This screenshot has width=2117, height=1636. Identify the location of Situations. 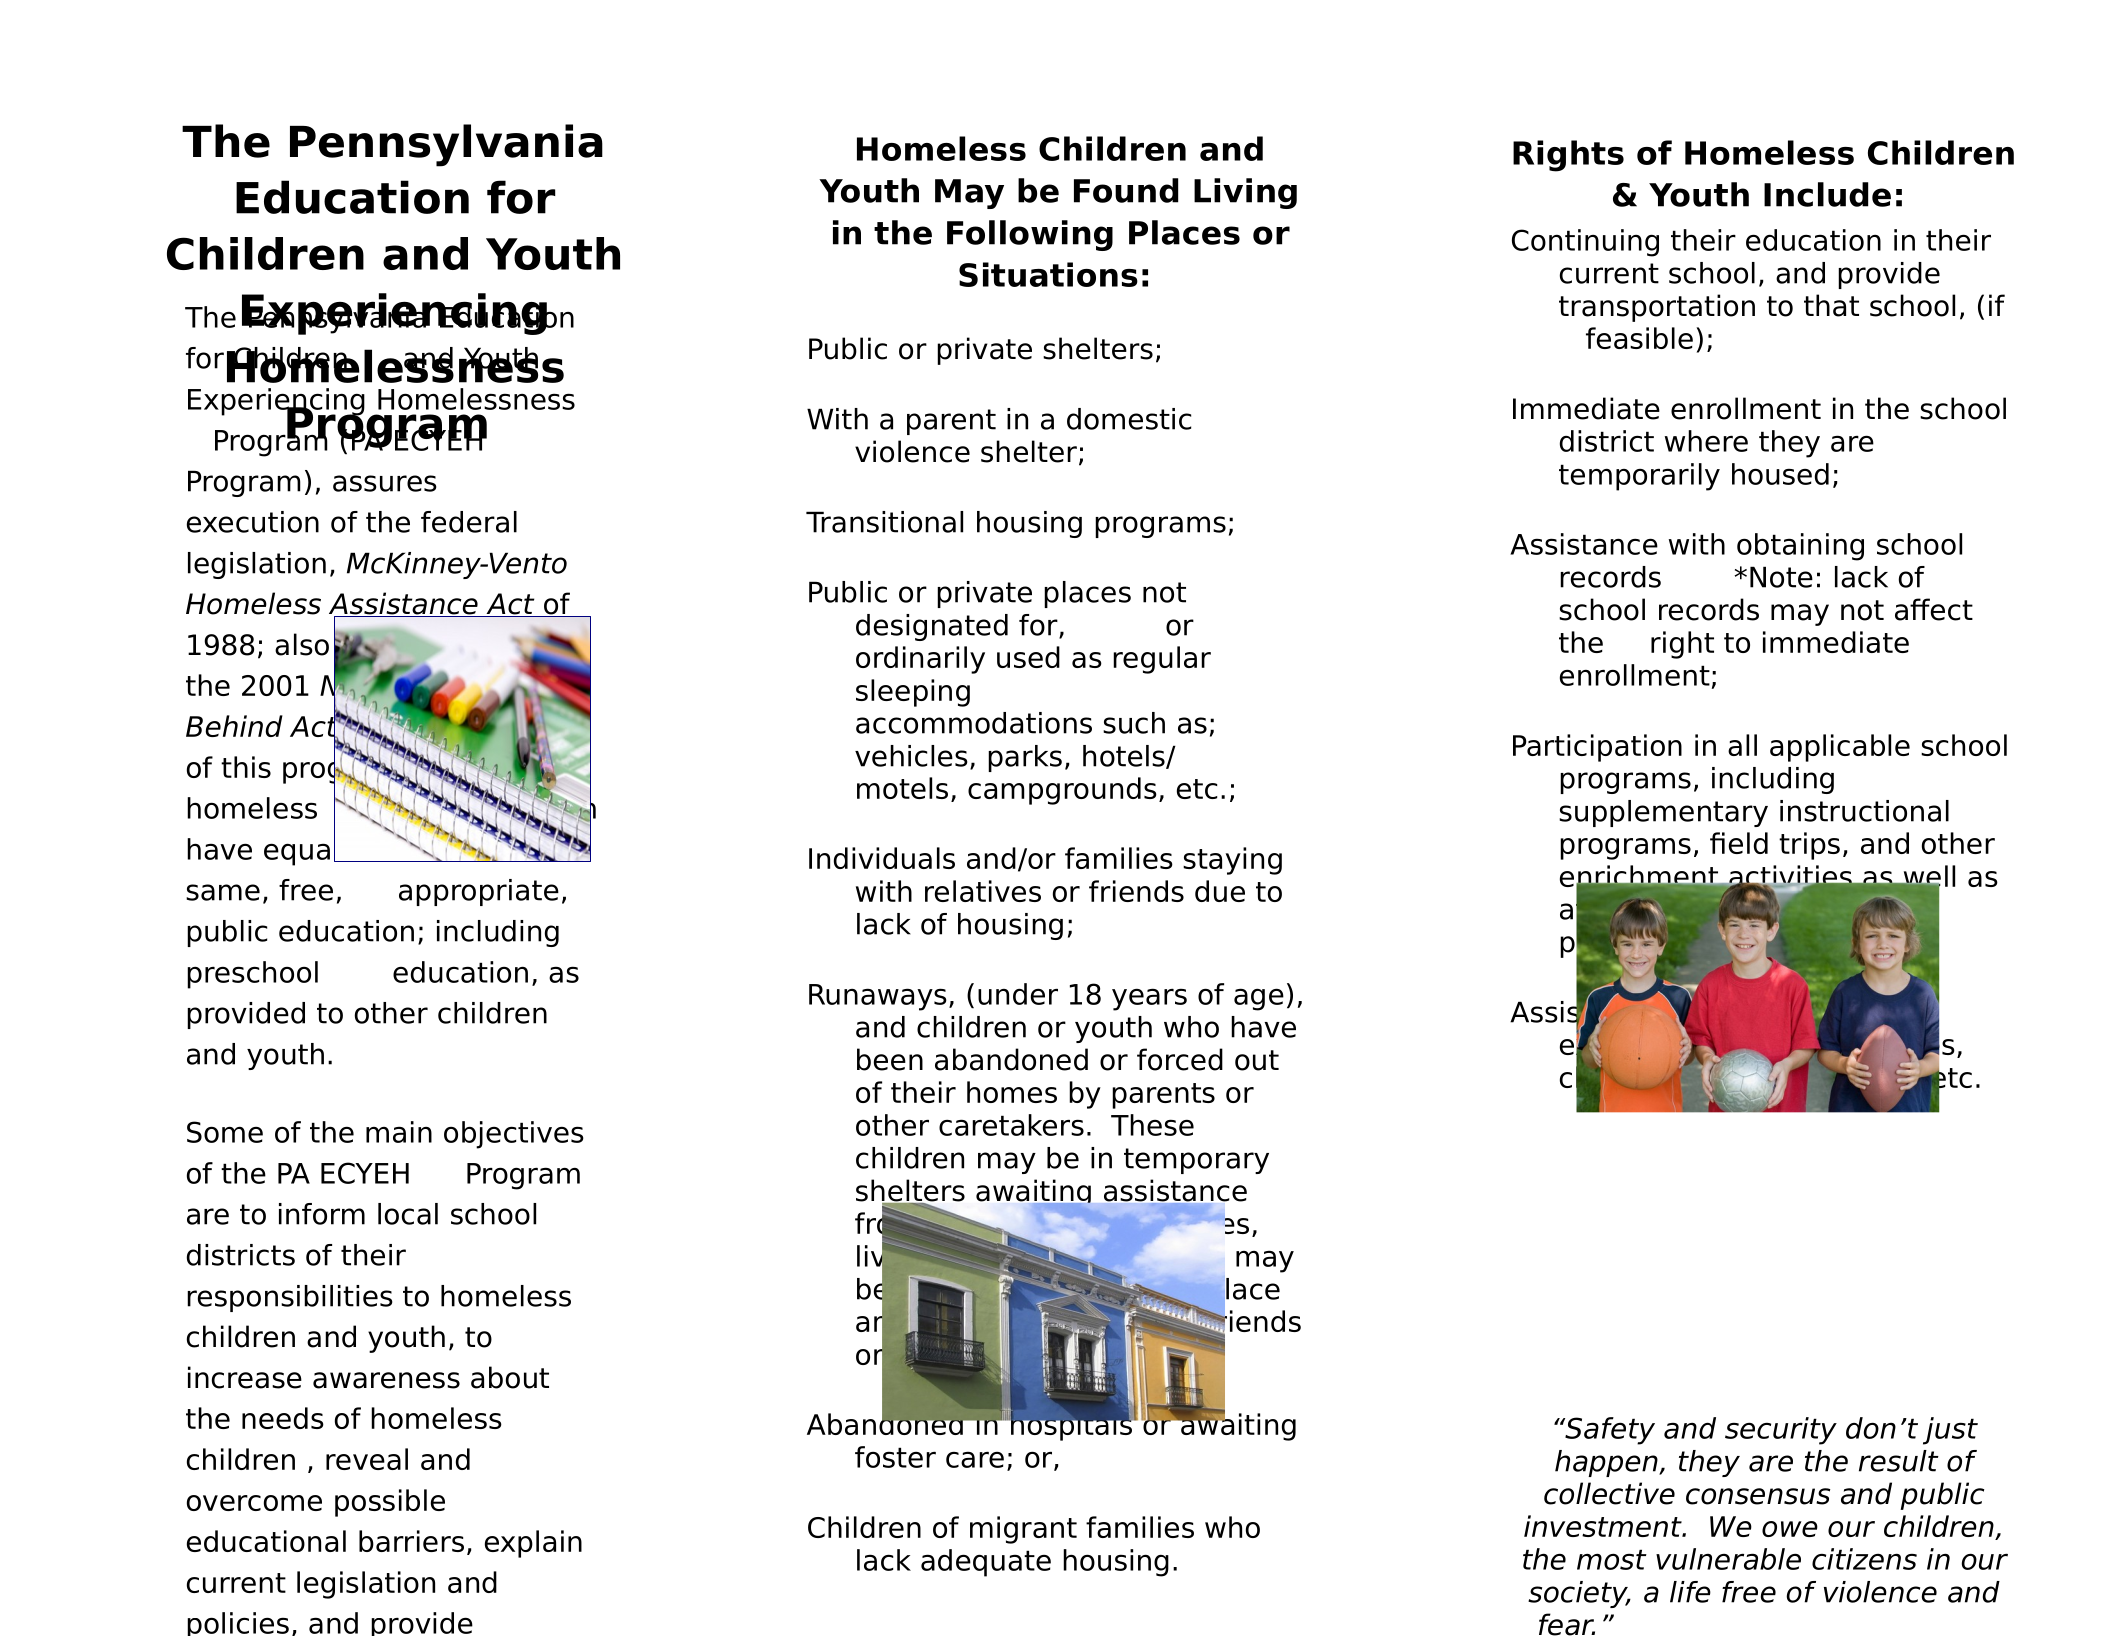
(1048, 274).
